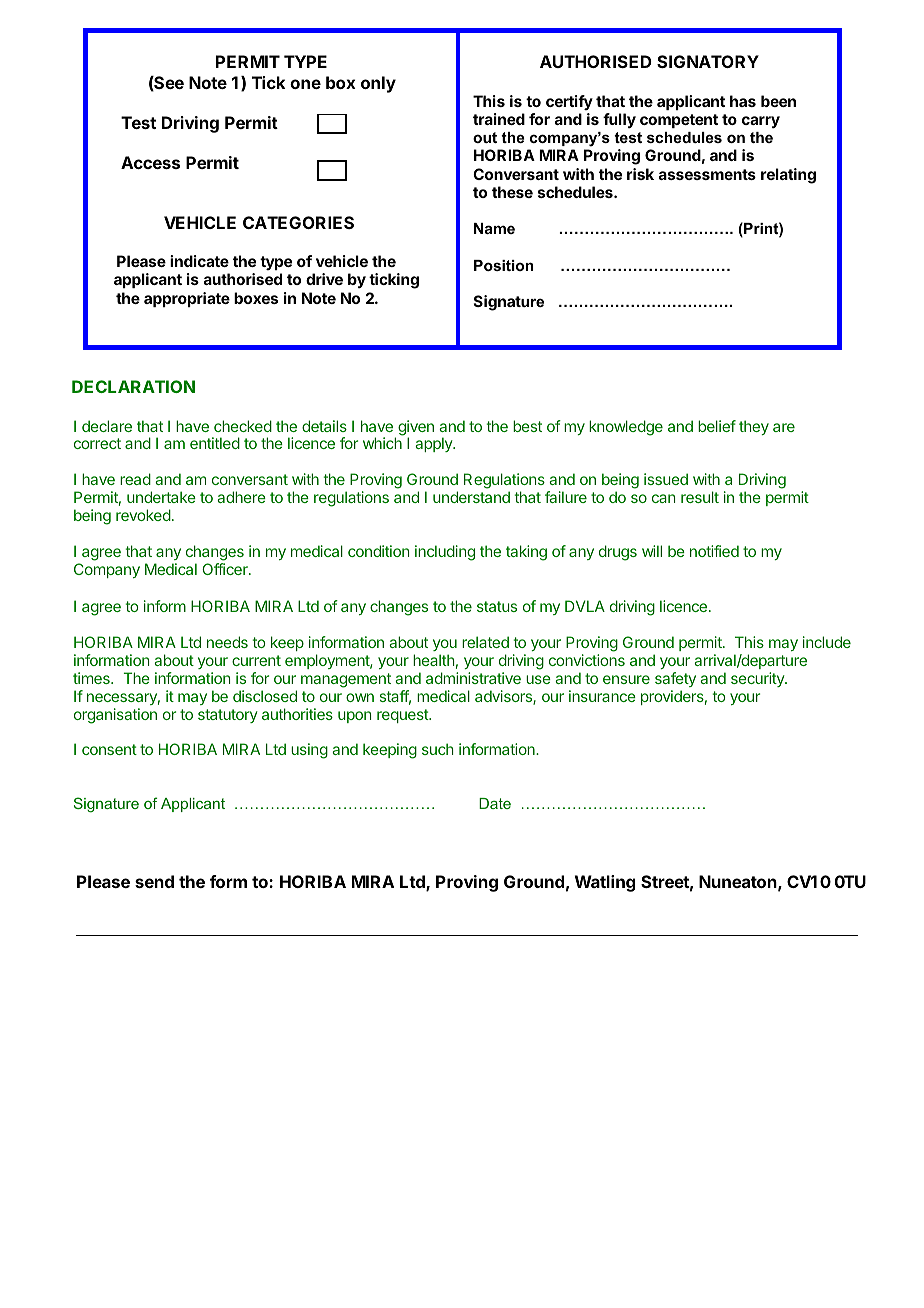 The height and width of the document is (1308, 924). Describe the element at coordinates (416, 429) in the document. I see `given` at that location.
